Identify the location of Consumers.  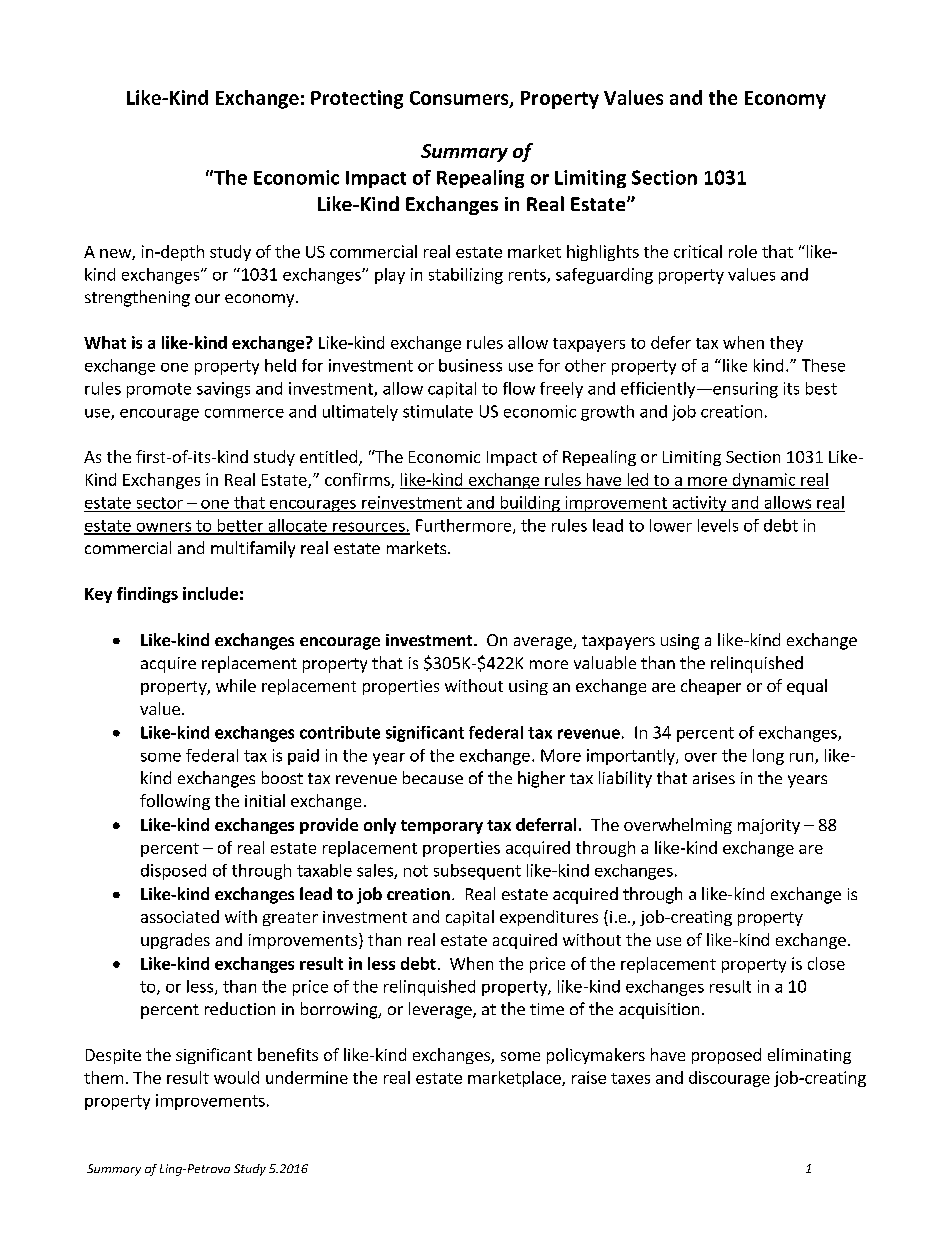
(460, 99).
